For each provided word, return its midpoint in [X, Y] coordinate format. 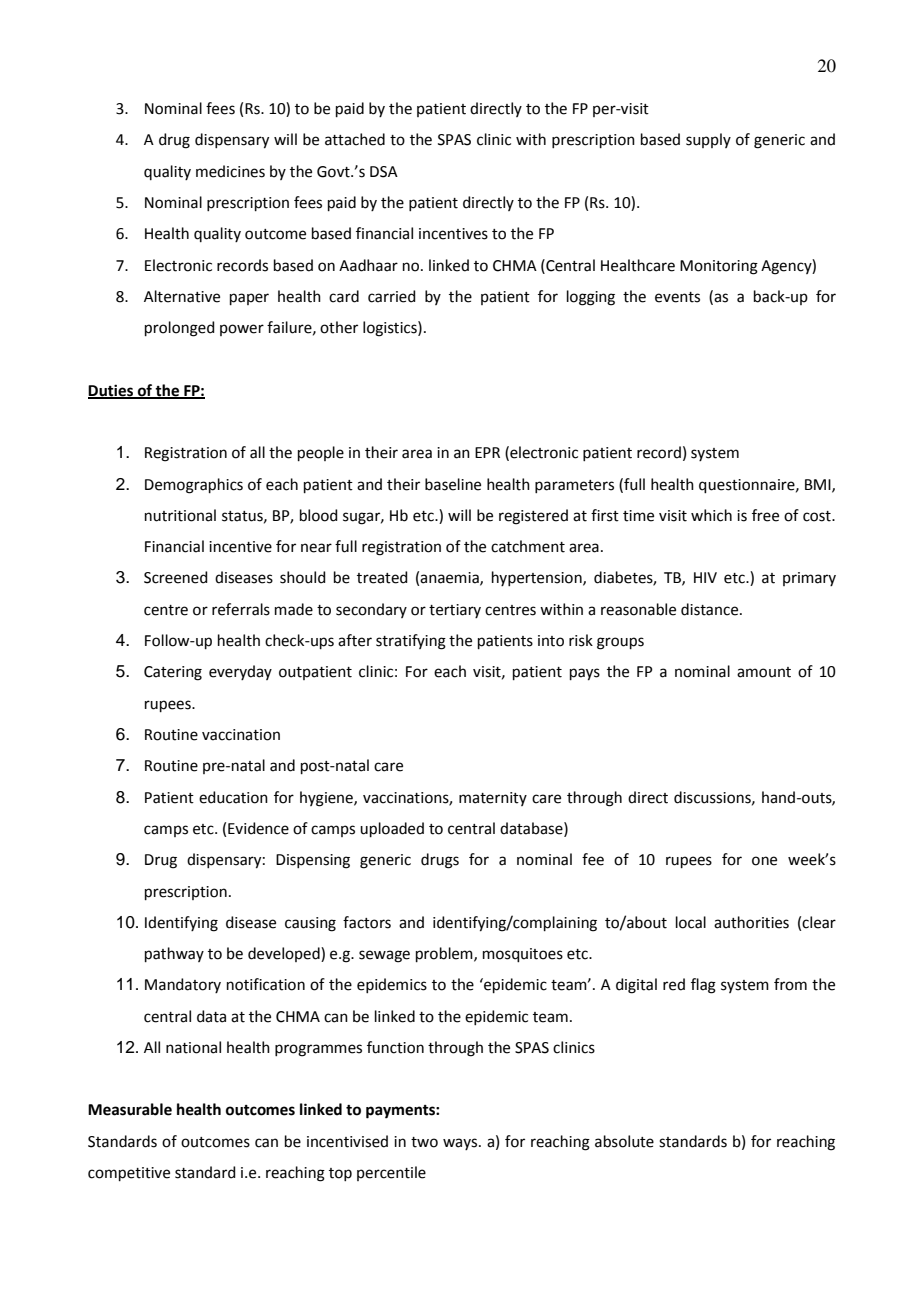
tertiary [455, 611]
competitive [129, 1174]
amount [764, 672]
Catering [173, 673]
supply [708, 140]
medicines [230, 171]
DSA [384, 172]
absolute [624, 1141]
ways [461, 1144]
